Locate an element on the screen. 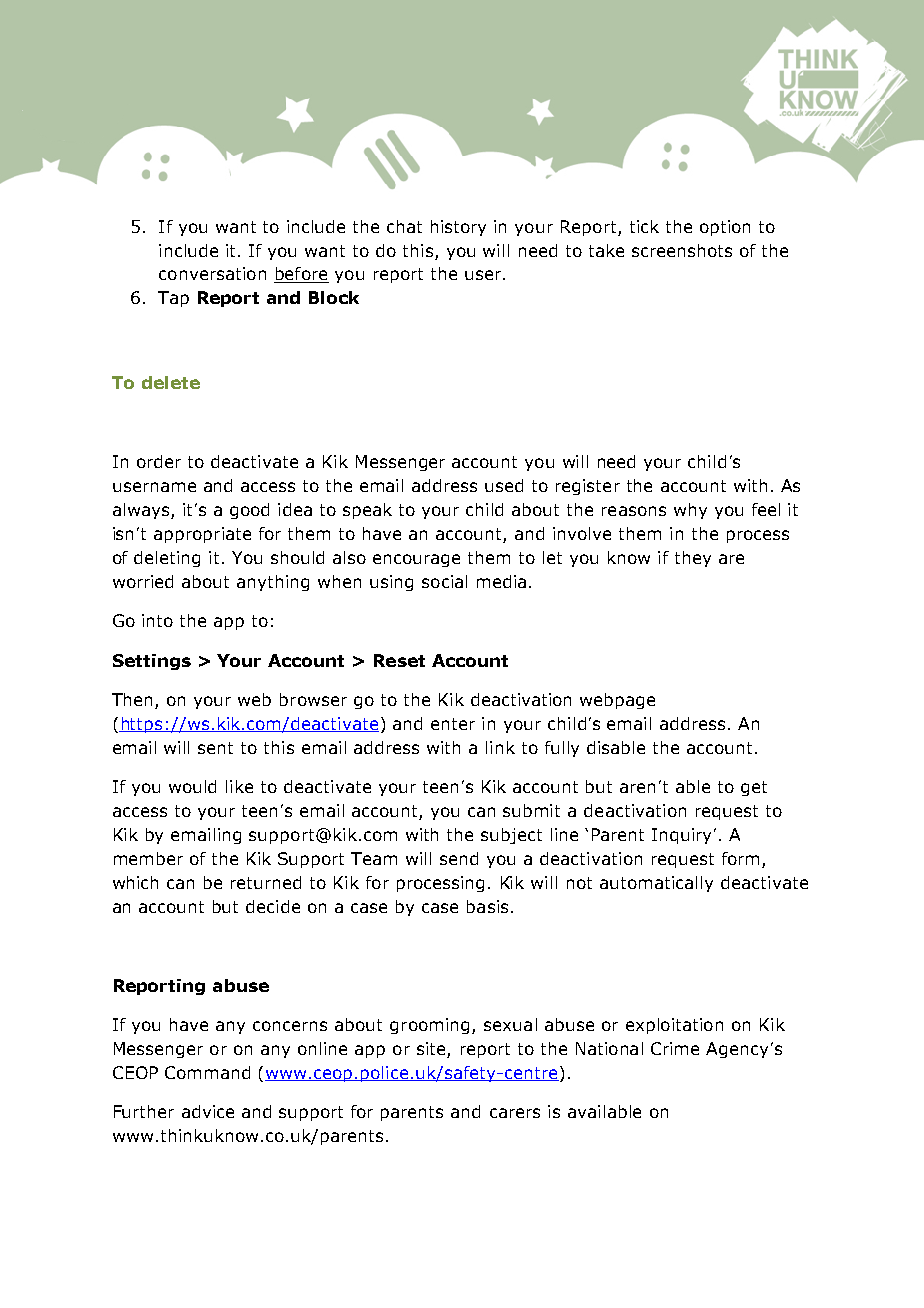 Image resolution: width=924 pixels, height=1308 pixels. they is located at coordinates (693, 559).
